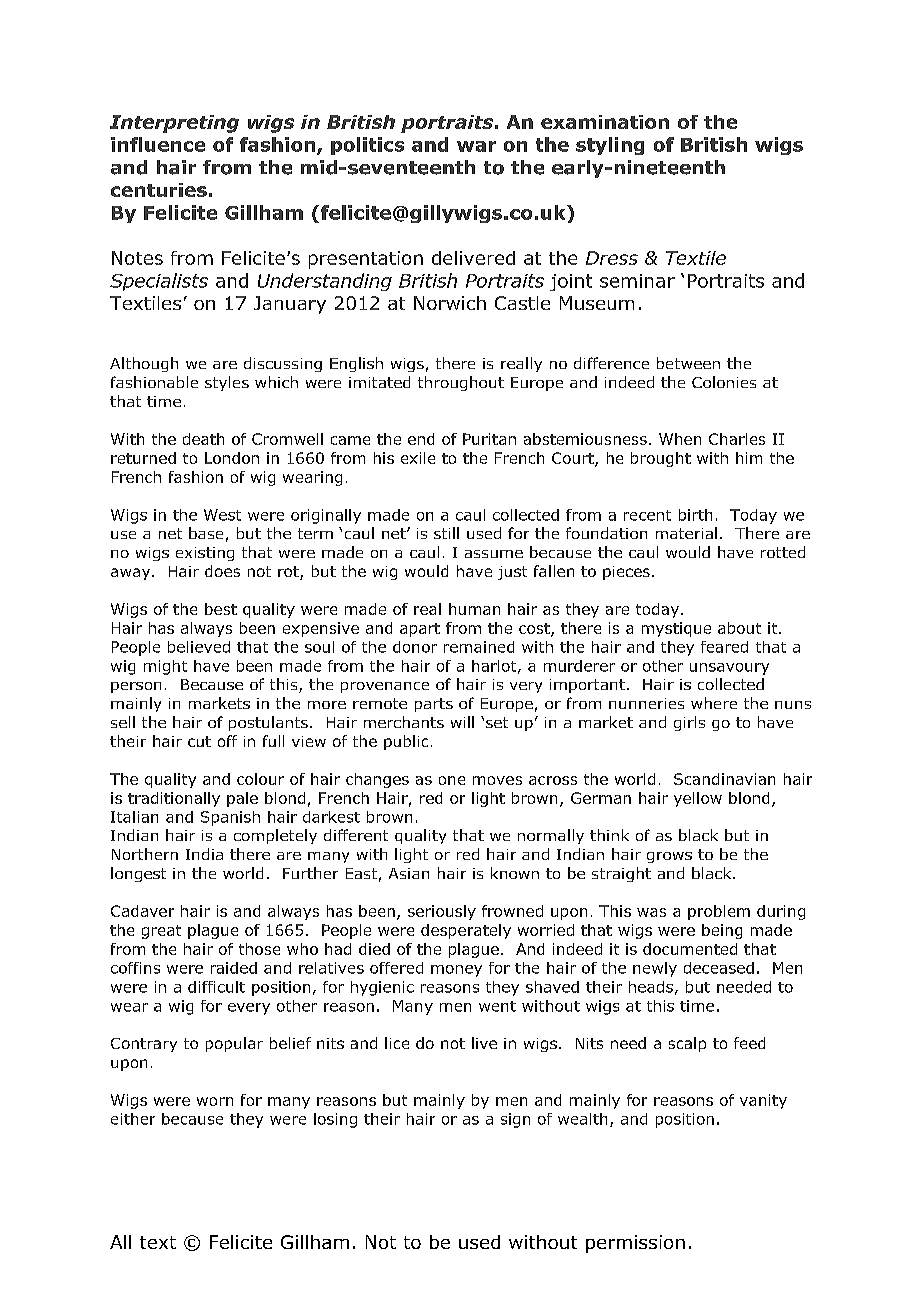 Image resolution: width=924 pixels, height=1308 pixels. What do you see at coordinates (724, 382) in the screenshot?
I see `Colonies` at bounding box center [724, 382].
